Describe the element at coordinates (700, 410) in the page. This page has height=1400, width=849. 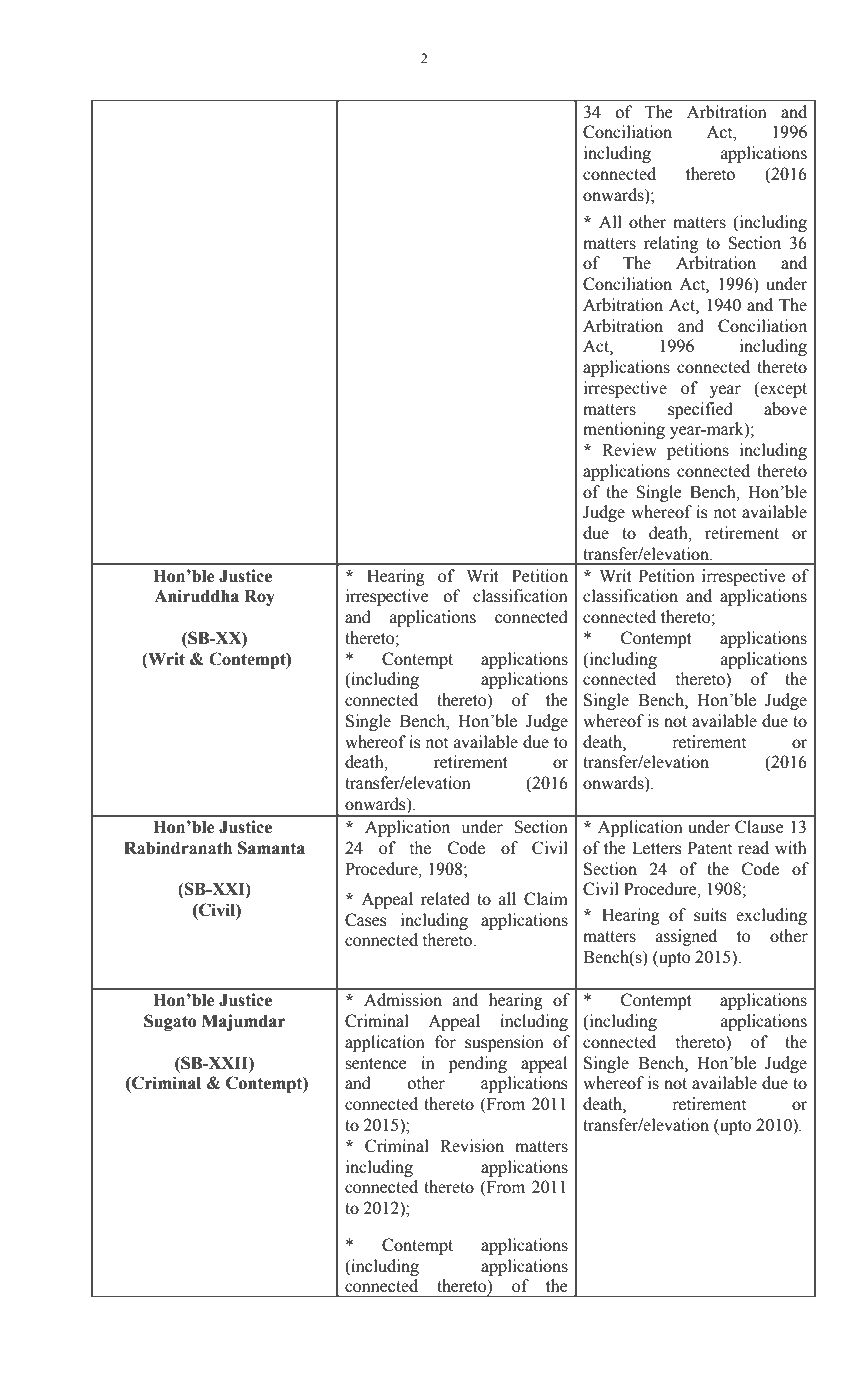
I see `specified` at that location.
